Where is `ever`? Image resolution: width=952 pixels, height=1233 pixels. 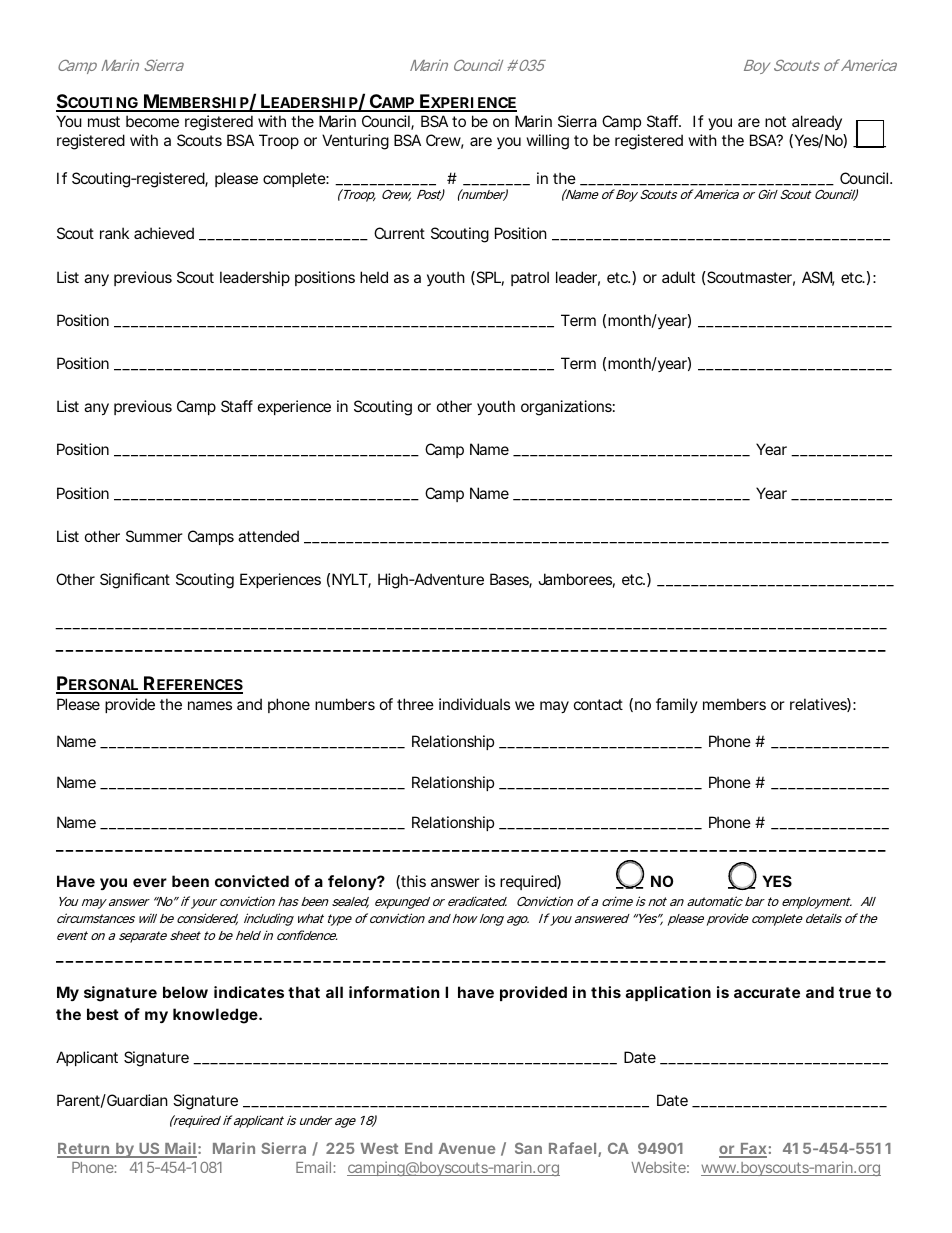
ever is located at coordinates (150, 882).
